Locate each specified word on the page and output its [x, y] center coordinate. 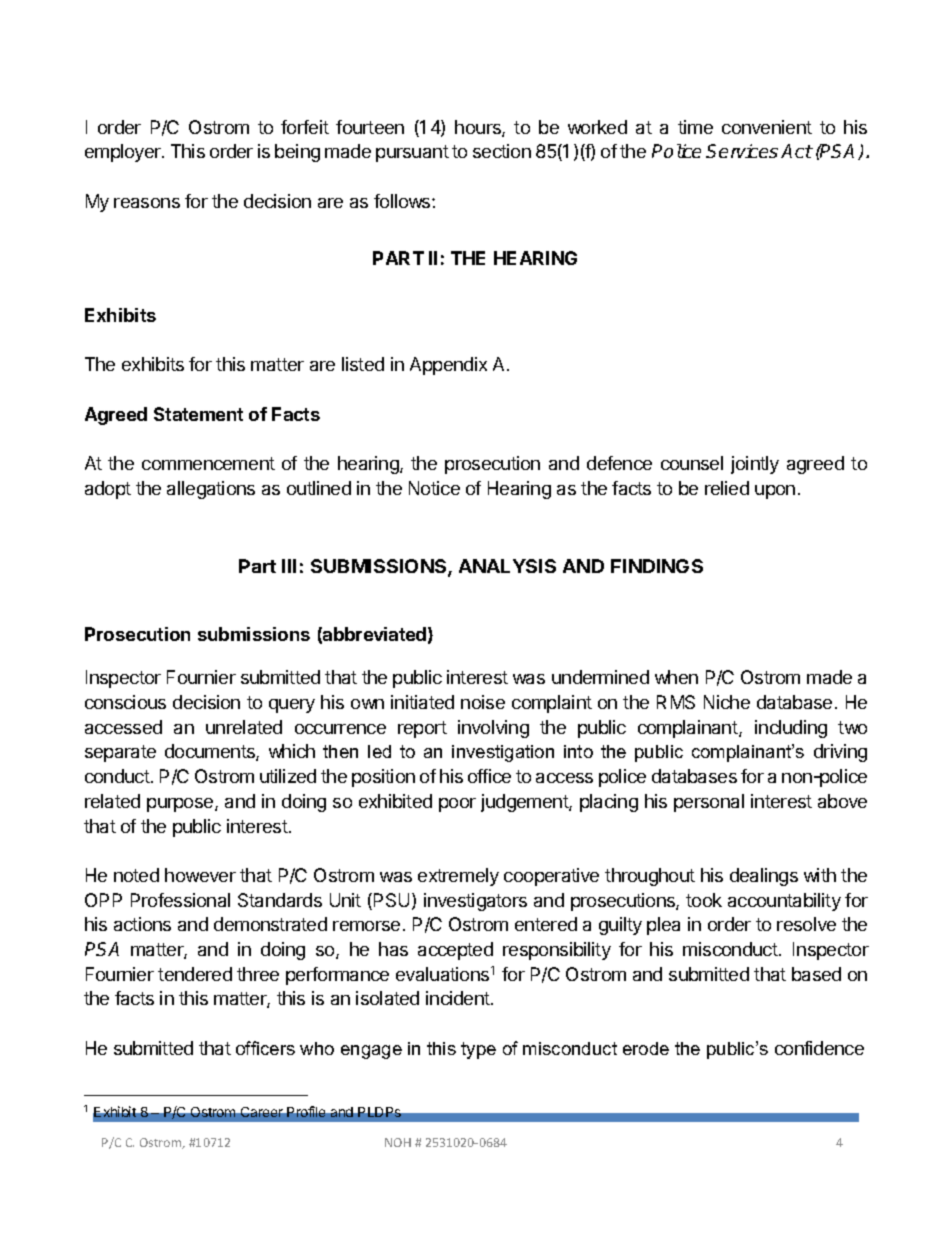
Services [742, 151]
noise [483, 702]
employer [124, 153]
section [502, 151]
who [317, 1048]
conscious [125, 702]
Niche [727, 702]
